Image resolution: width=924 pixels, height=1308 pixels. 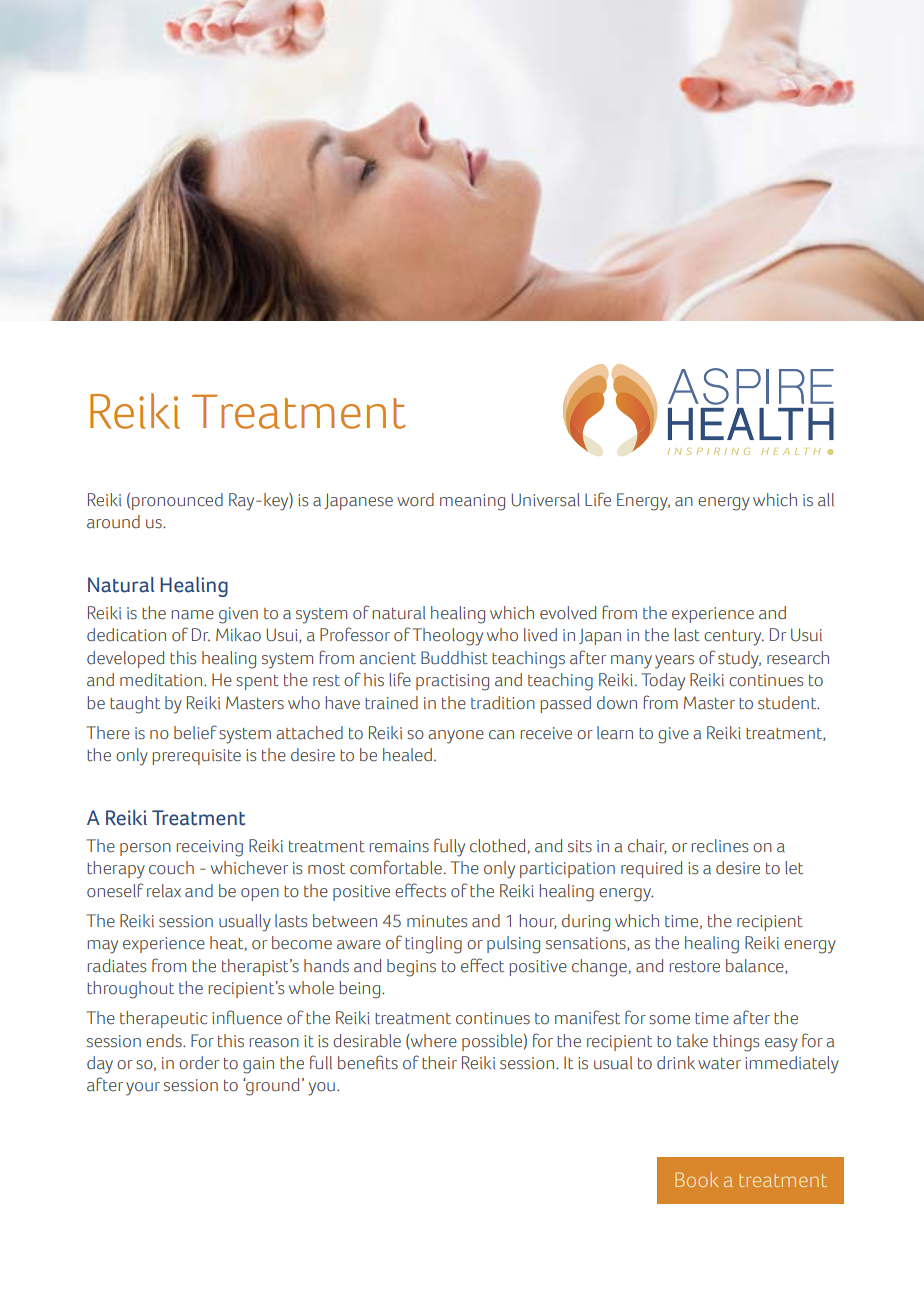 What do you see at coordinates (472, 502) in the document?
I see `meaning` at bounding box center [472, 502].
